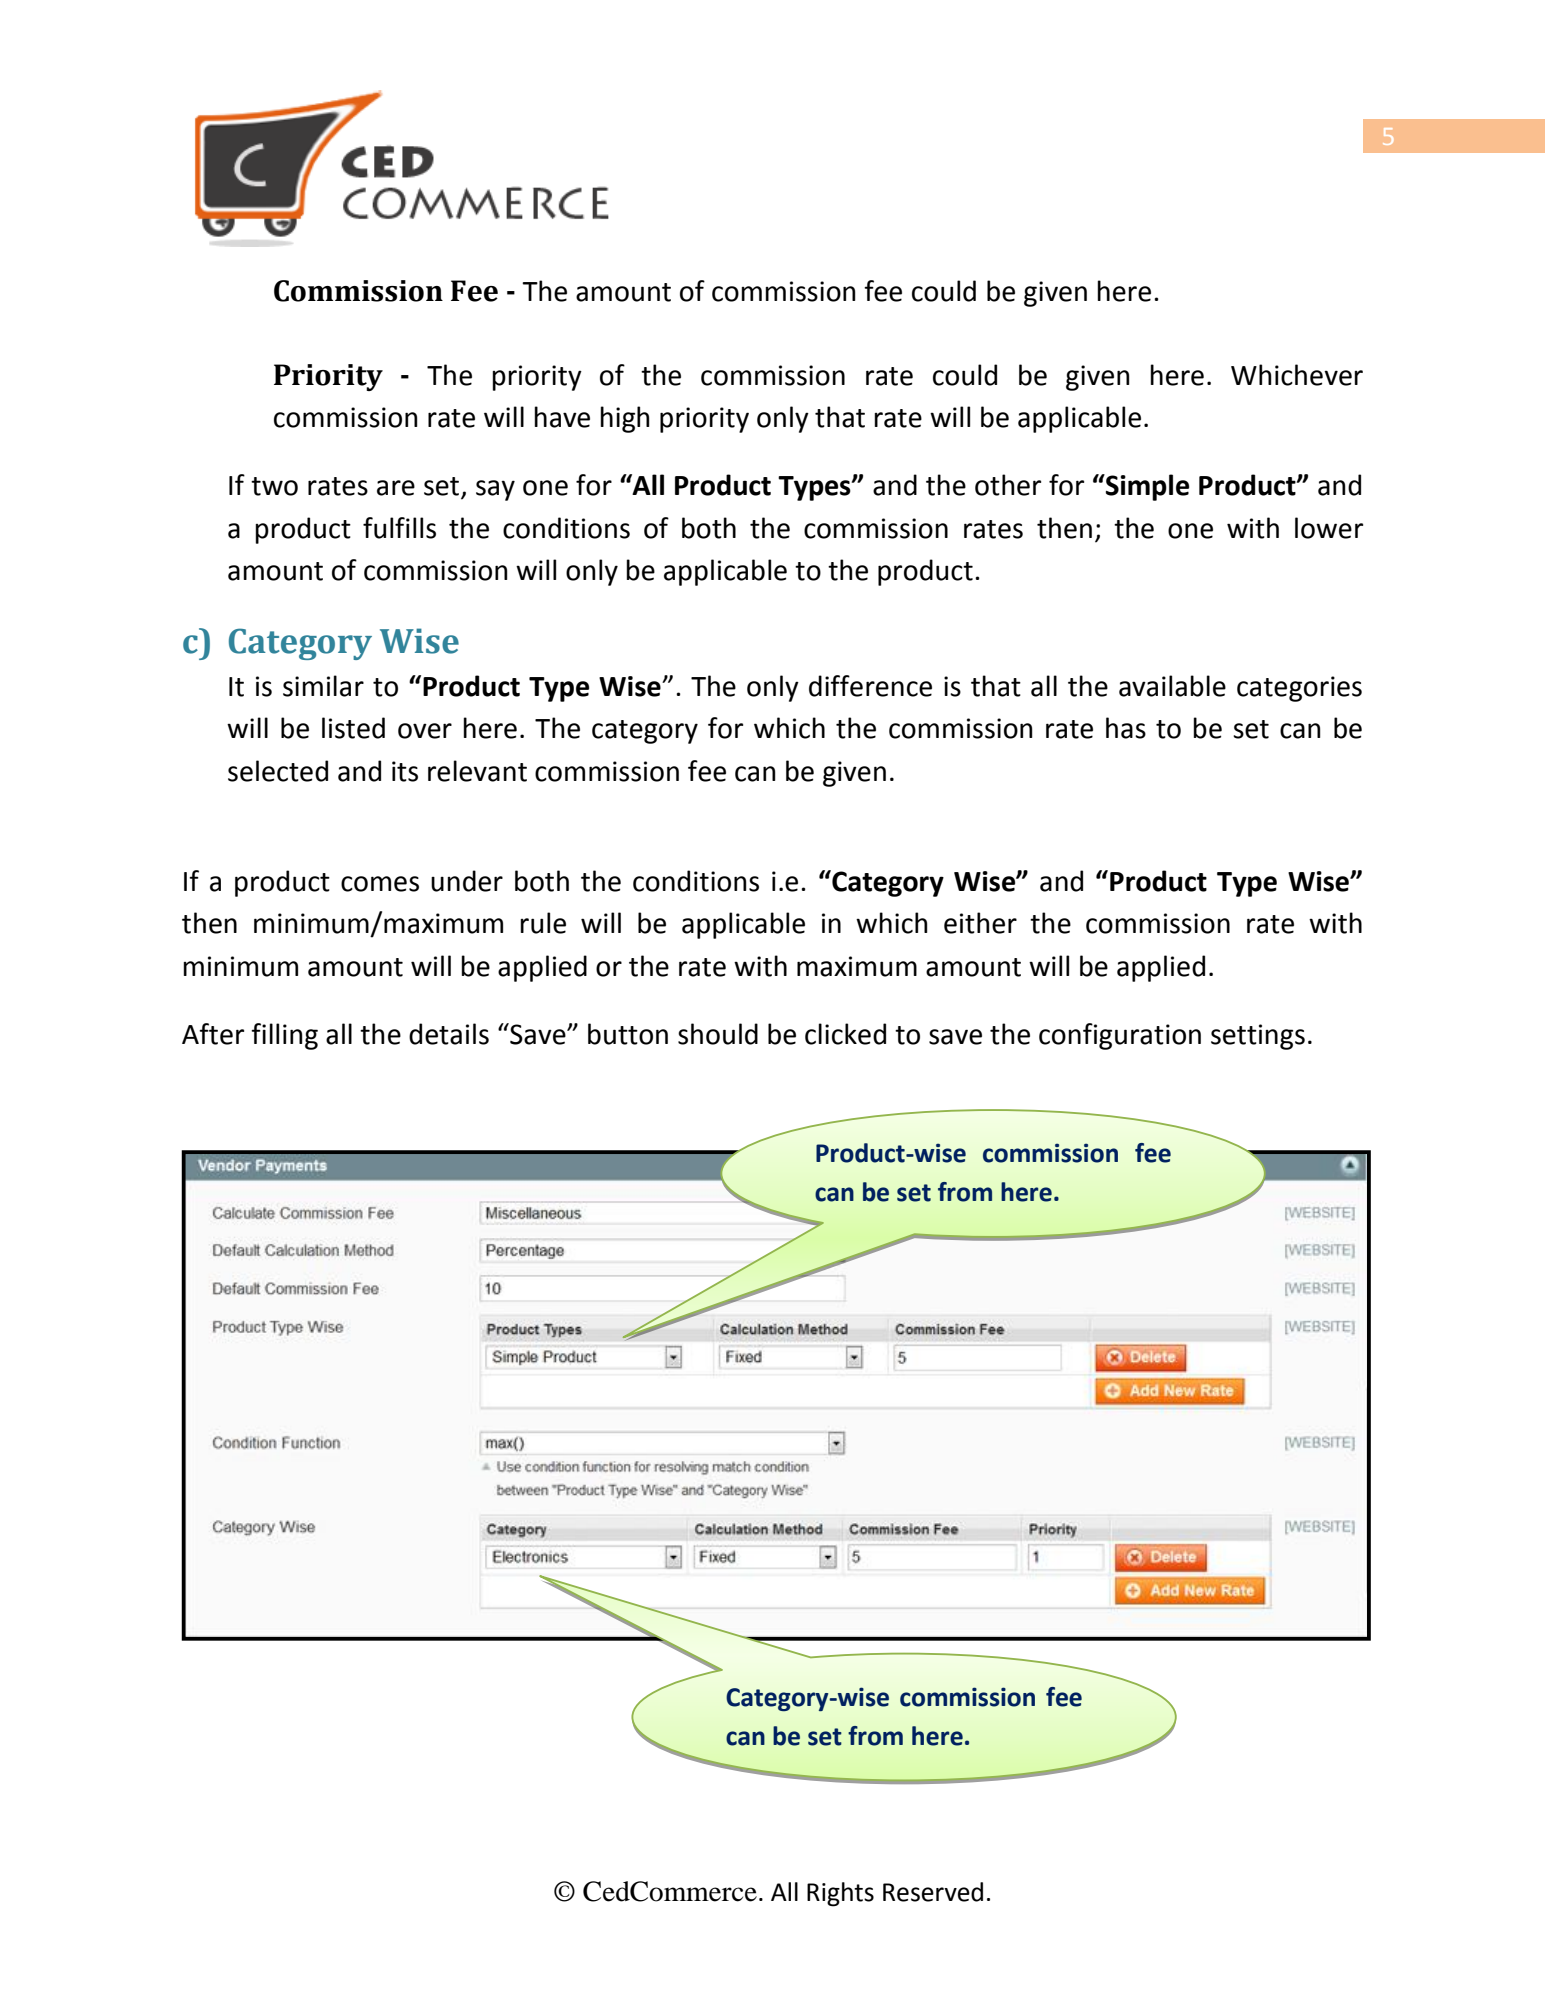  Describe the element at coordinates (1146, 487) in the screenshot. I see `Simple` at that location.
